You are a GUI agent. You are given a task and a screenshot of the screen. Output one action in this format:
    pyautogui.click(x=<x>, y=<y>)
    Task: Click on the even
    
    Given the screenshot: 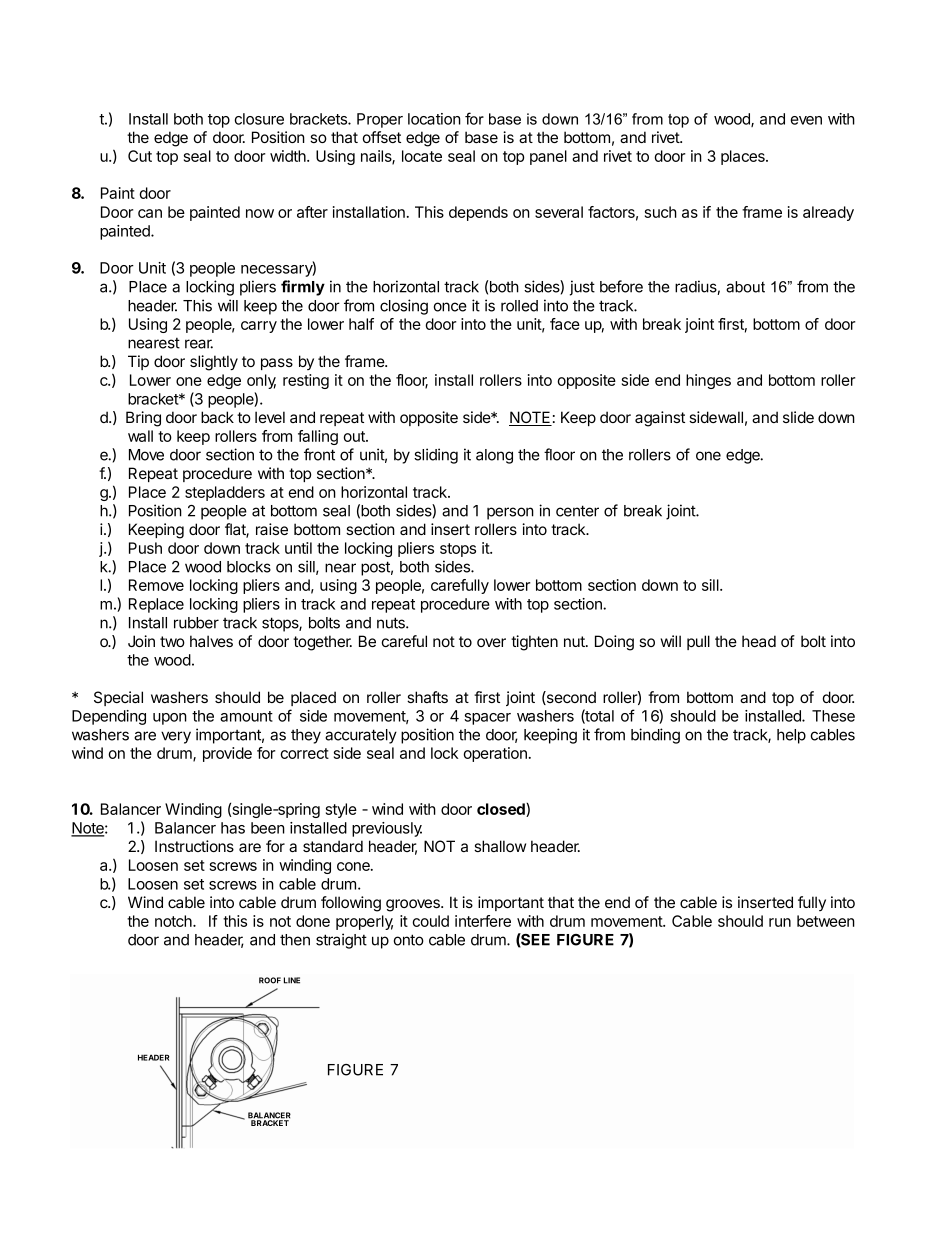 What is the action you would take?
    pyautogui.click(x=806, y=120)
